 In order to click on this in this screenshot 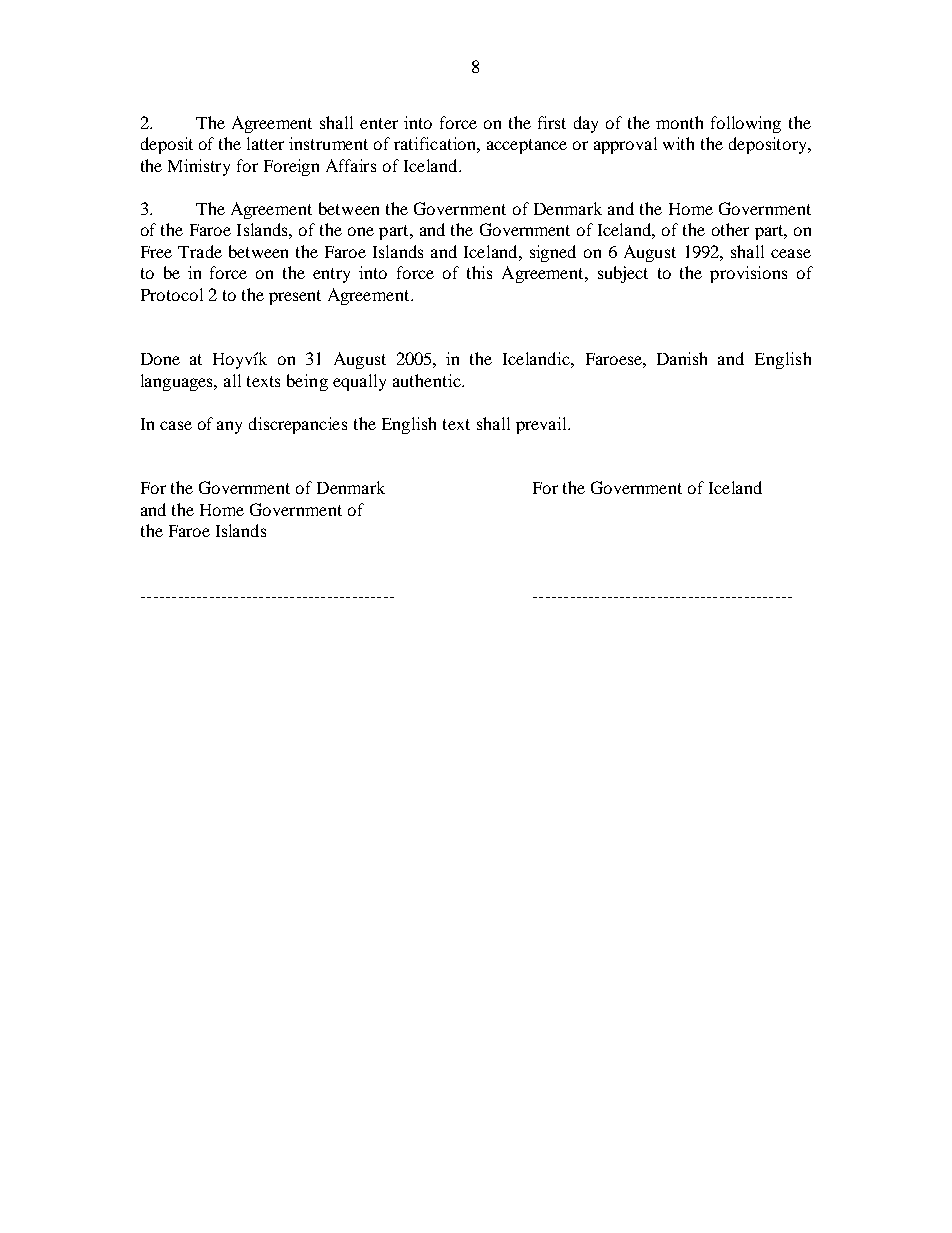, I will do `click(479, 272)`.
